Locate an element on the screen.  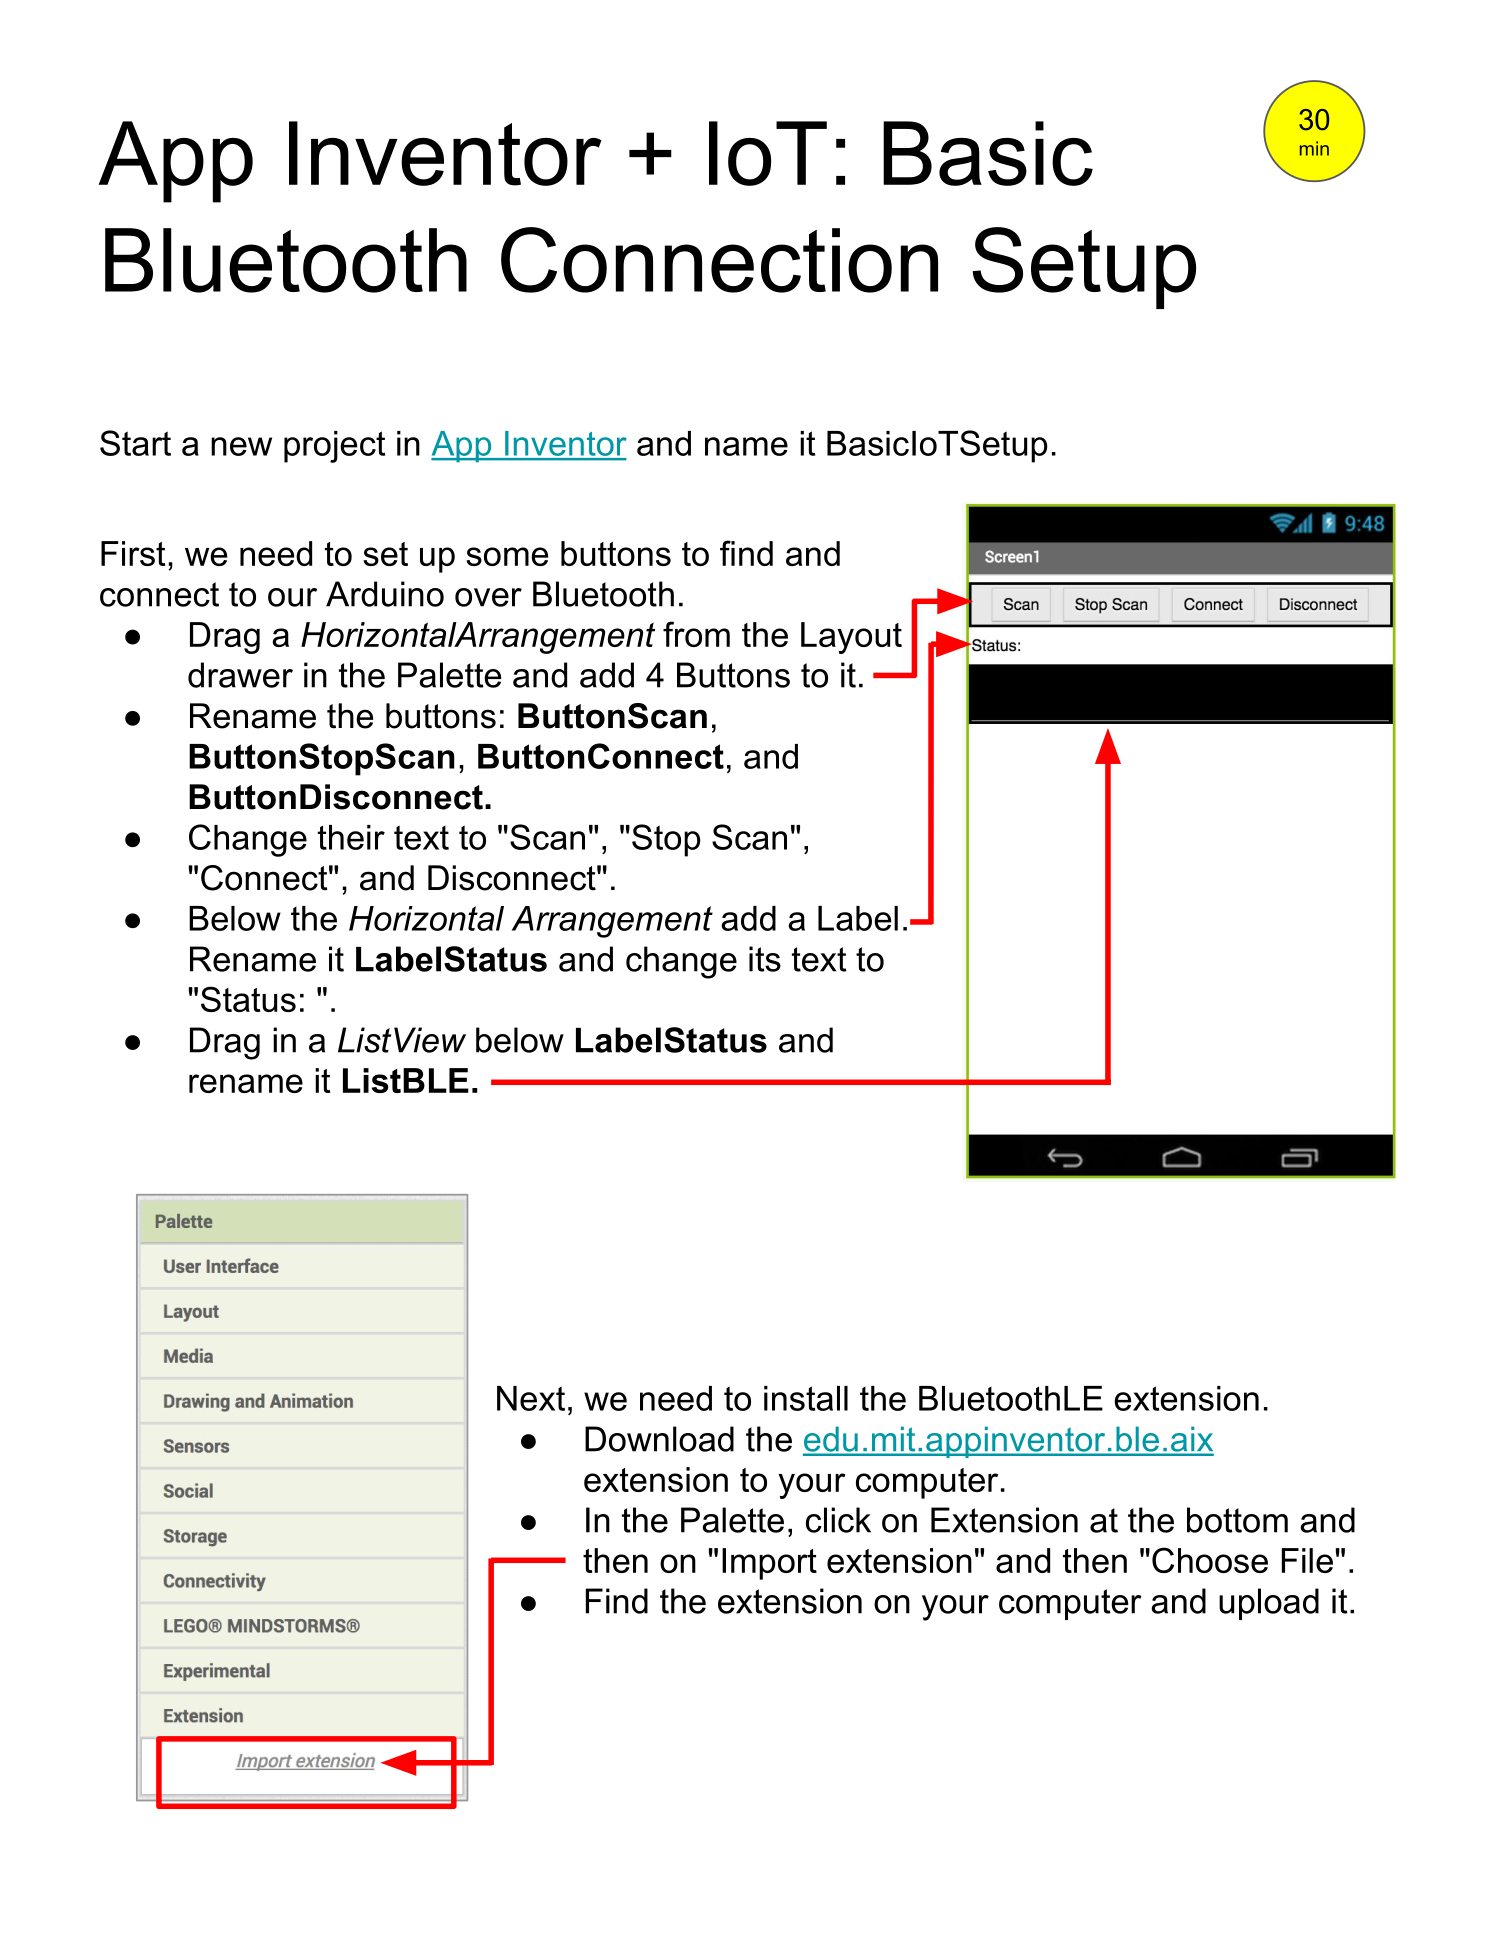
project is located at coordinates (334, 447).
